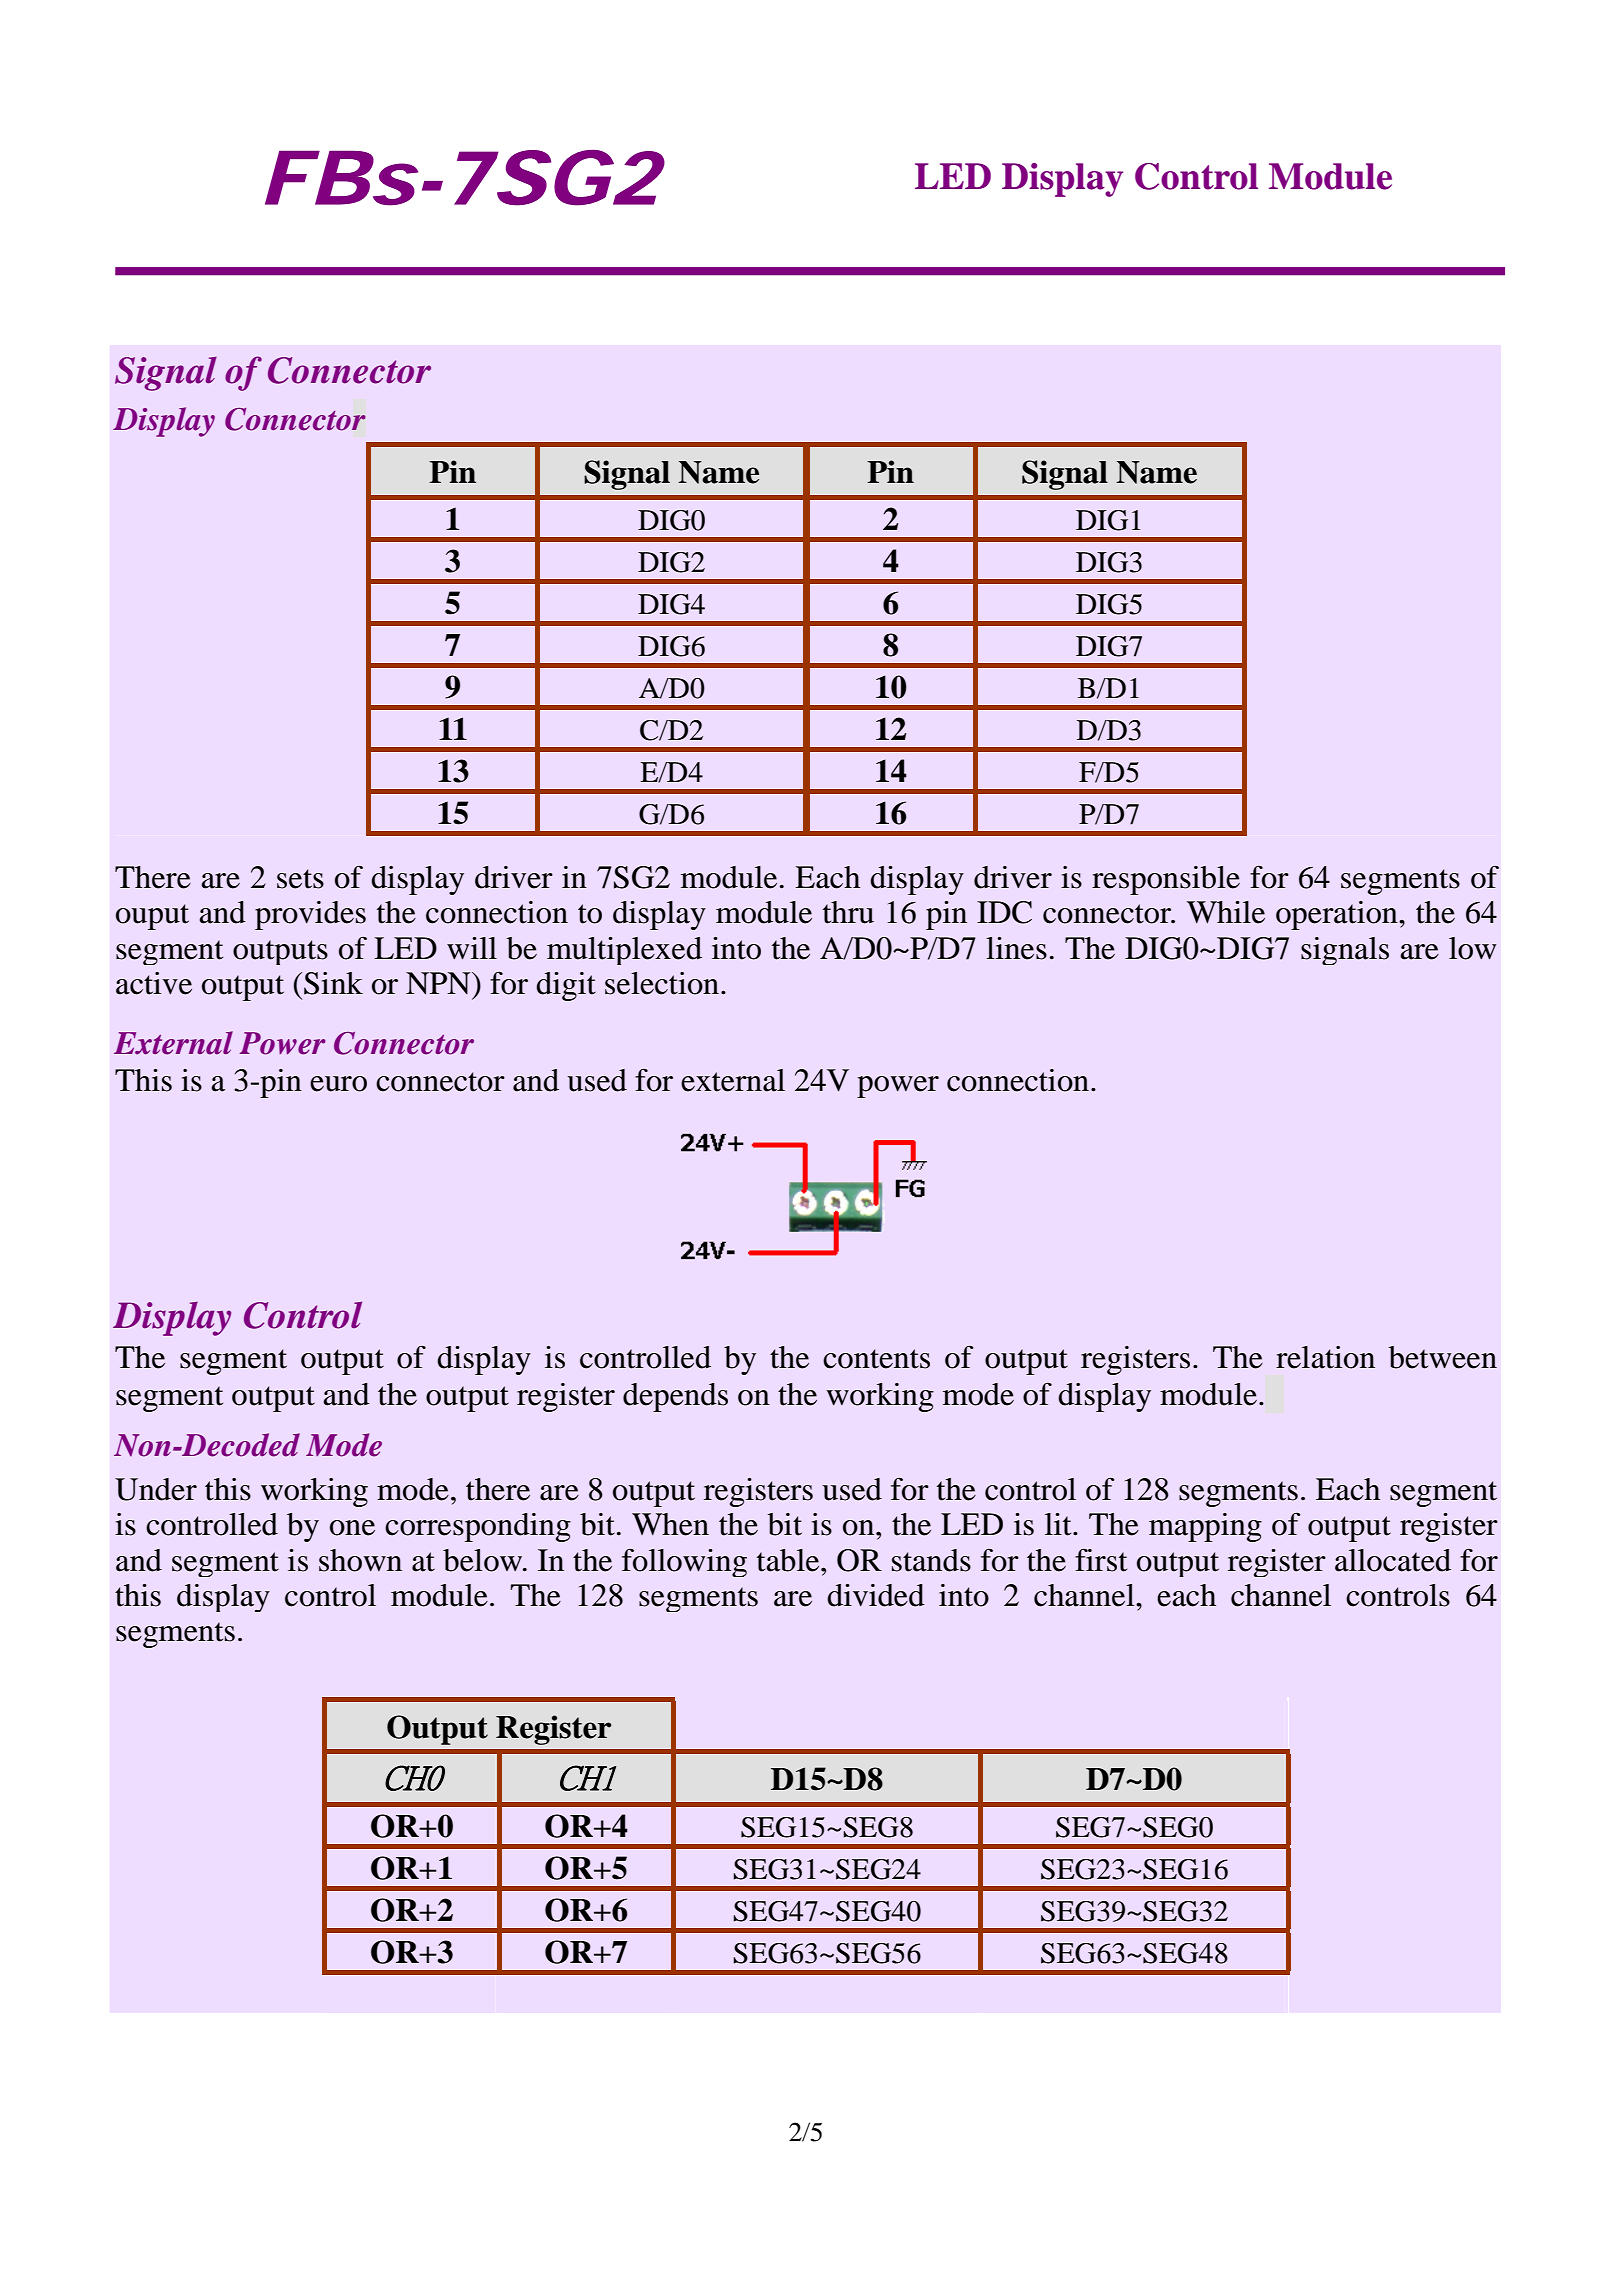  What do you see at coordinates (848, 912) in the screenshot?
I see `thru` at bounding box center [848, 912].
